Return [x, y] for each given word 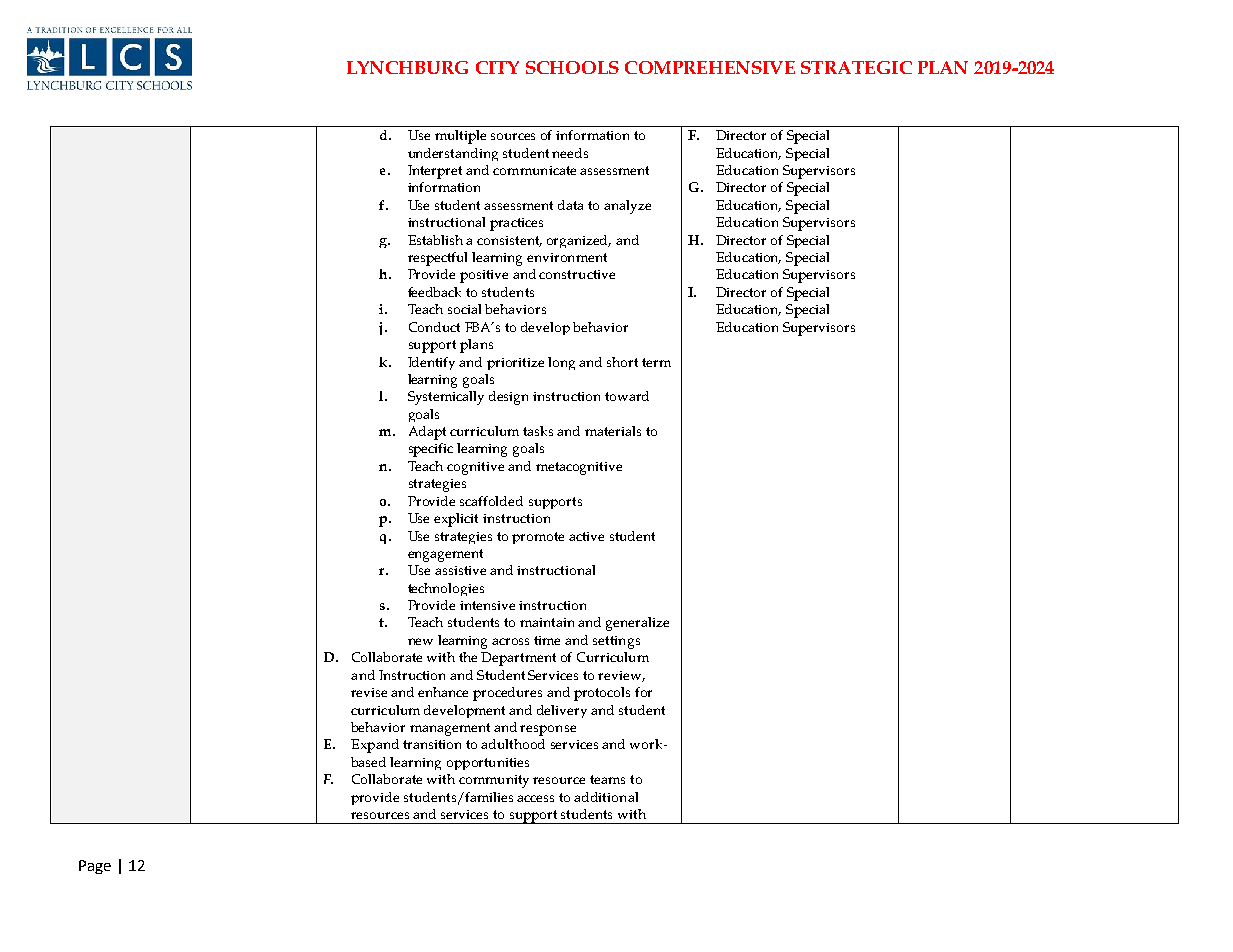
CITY [497, 67]
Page [95, 867]
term [656, 362]
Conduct [434, 327]
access [535, 798]
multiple [460, 137]
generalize [637, 624]
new [420, 641]
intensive [487, 605]
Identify [431, 363]
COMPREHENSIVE [710, 67]
